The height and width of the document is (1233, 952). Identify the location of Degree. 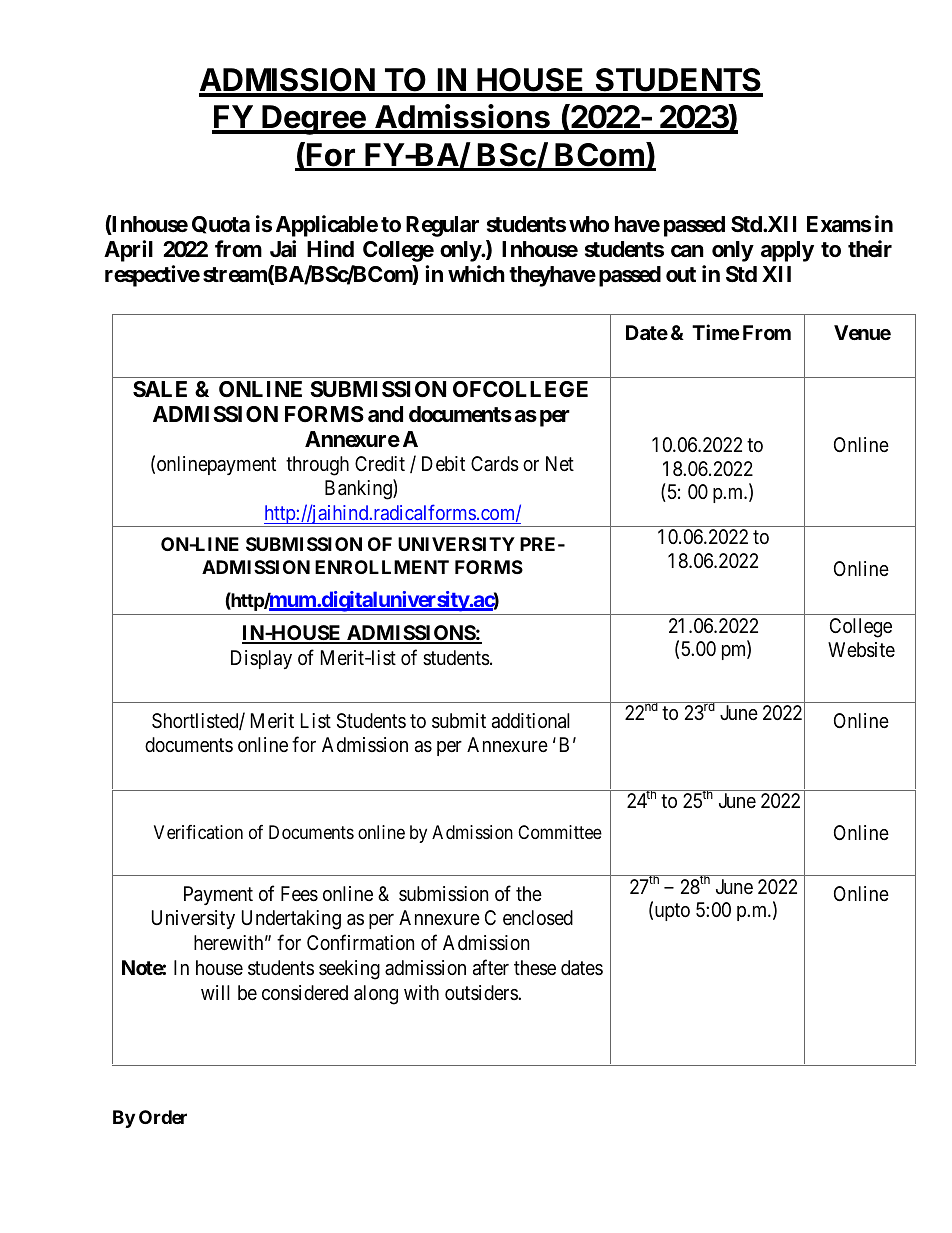
(314, 120).
